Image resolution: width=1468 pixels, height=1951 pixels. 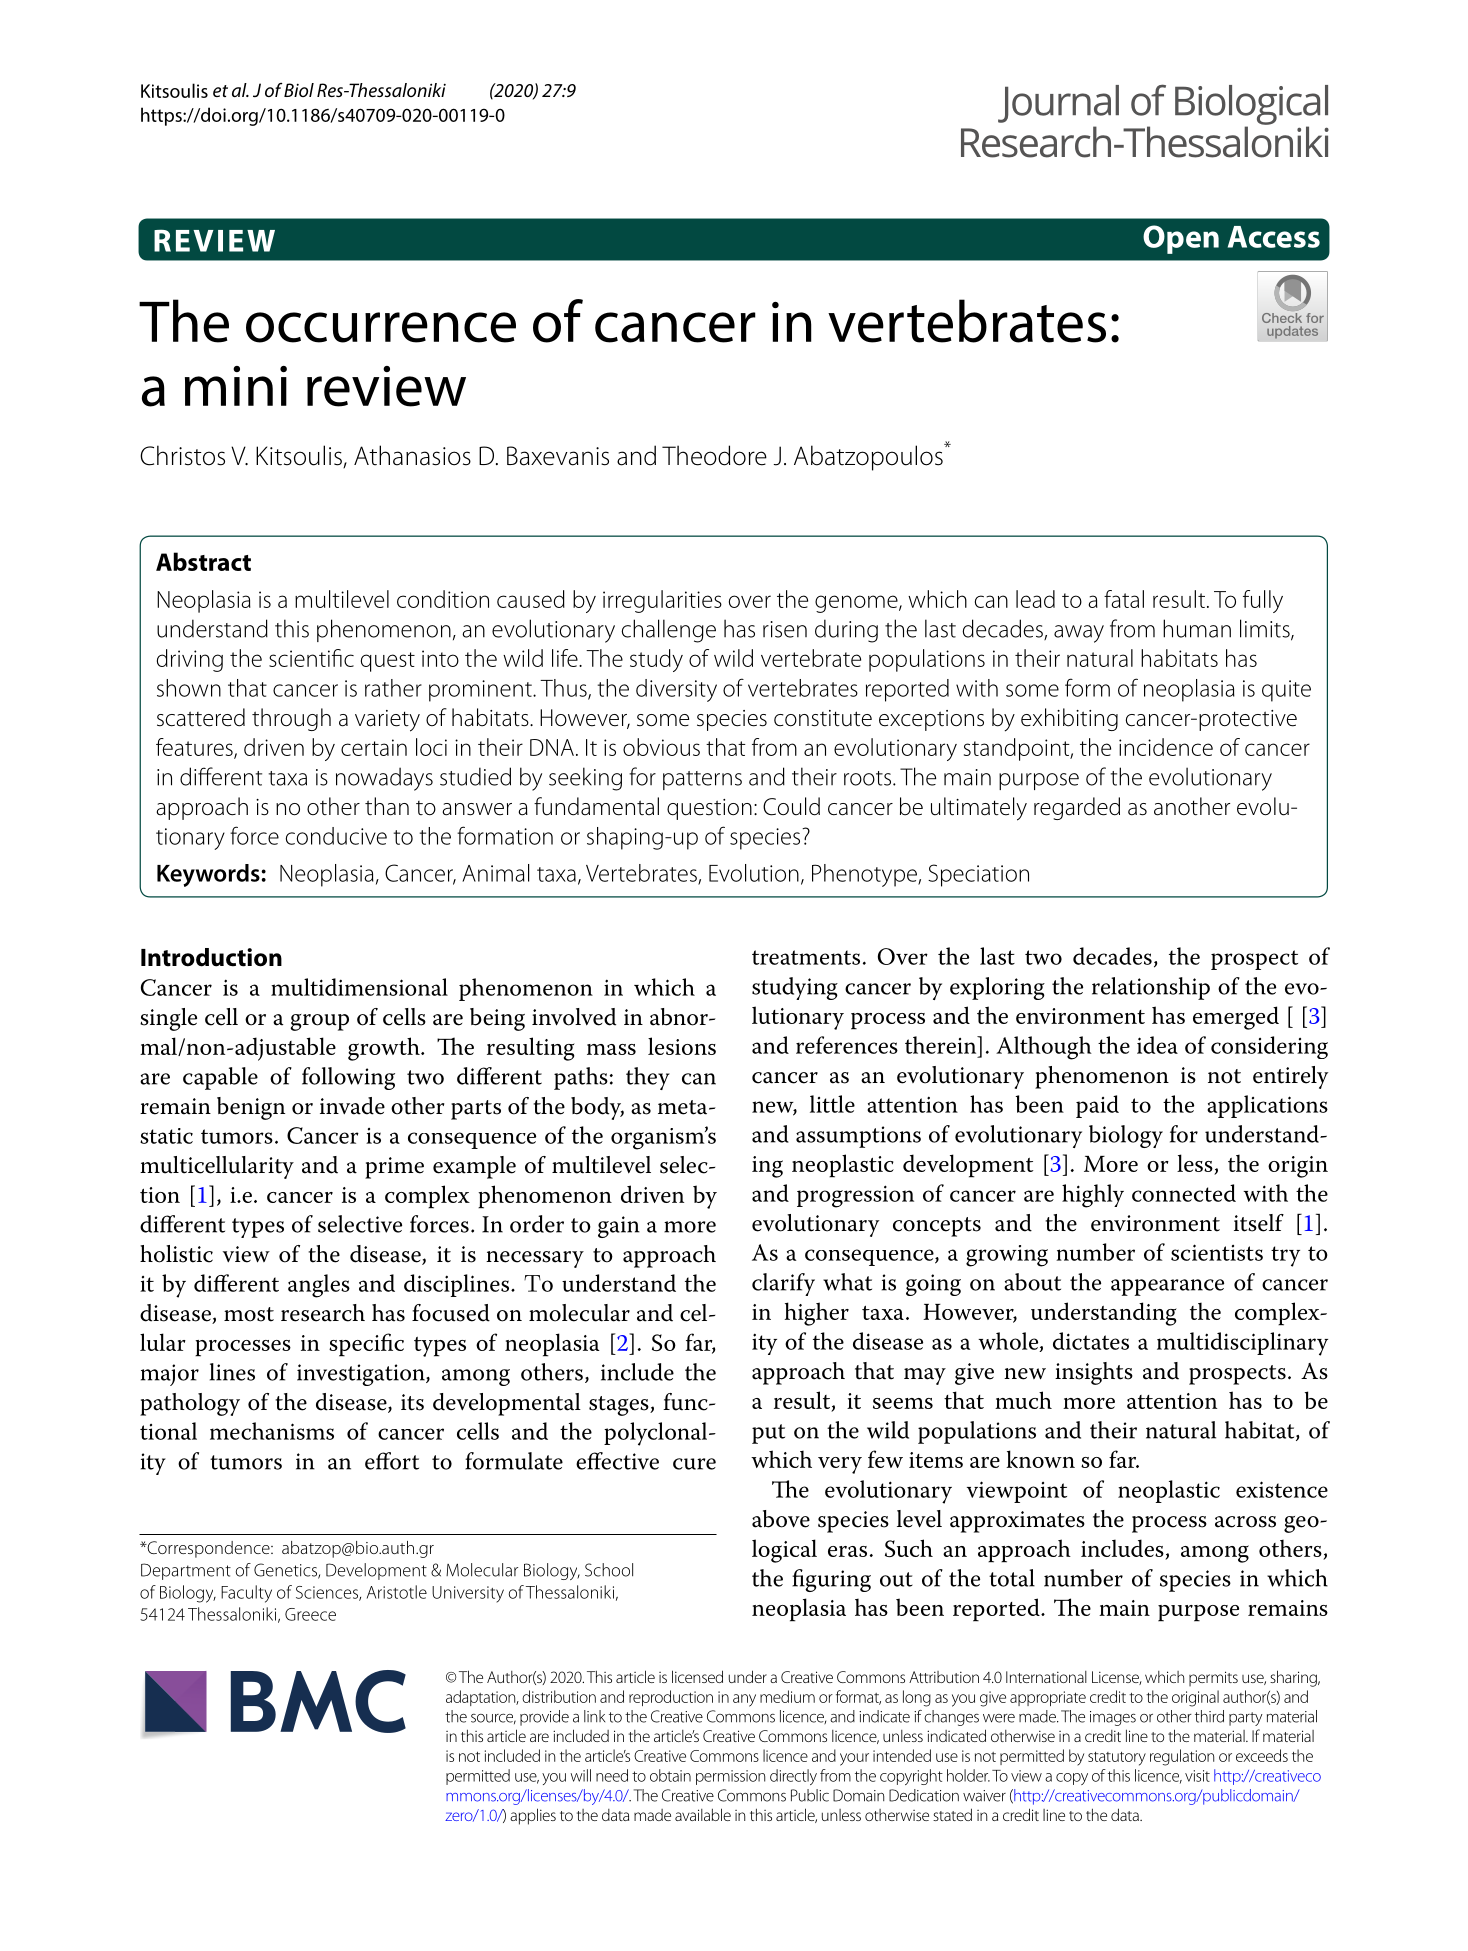 What do you see at coordinates (359, 987) in the screenshot?
I see `multidimensional` at bounding box center [359, 987].
